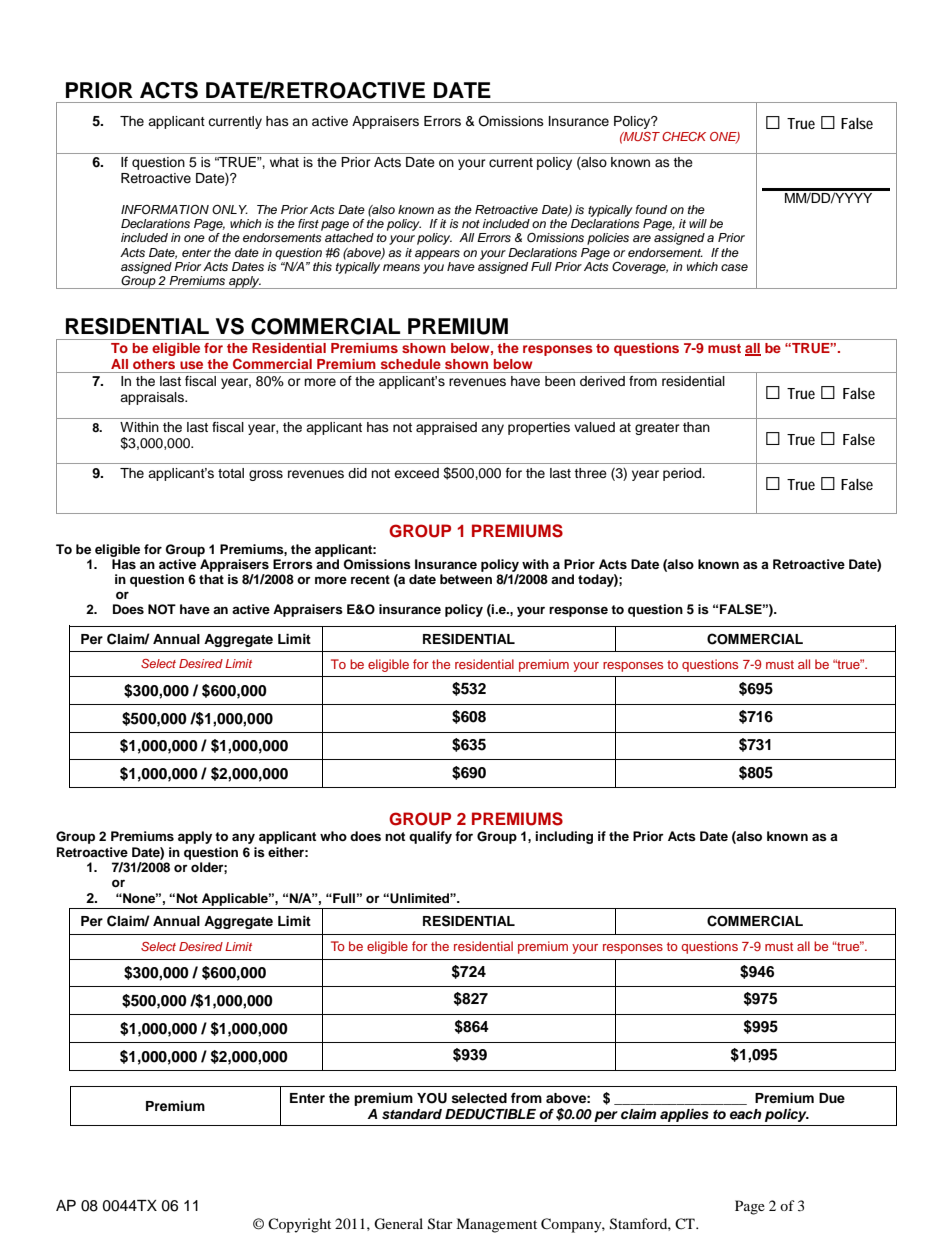  Describe the element at coordinates (832, 1098) in the screenshot. I see `Due` at that location.
